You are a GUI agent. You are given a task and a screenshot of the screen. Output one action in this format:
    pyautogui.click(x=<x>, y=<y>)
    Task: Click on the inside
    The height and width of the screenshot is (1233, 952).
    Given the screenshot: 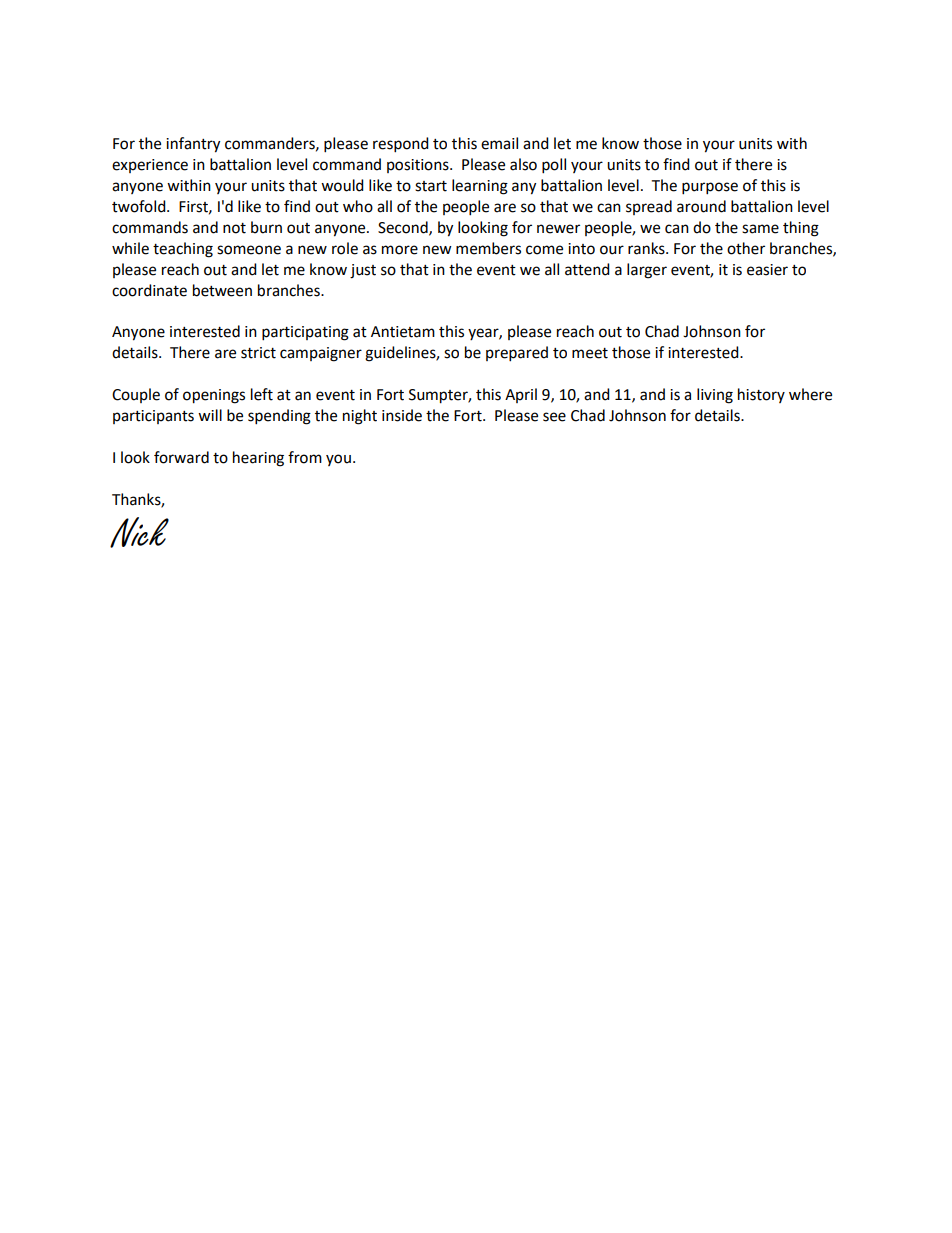 What is the action you would take?
    pyautogui.click(x=402, y=415)
